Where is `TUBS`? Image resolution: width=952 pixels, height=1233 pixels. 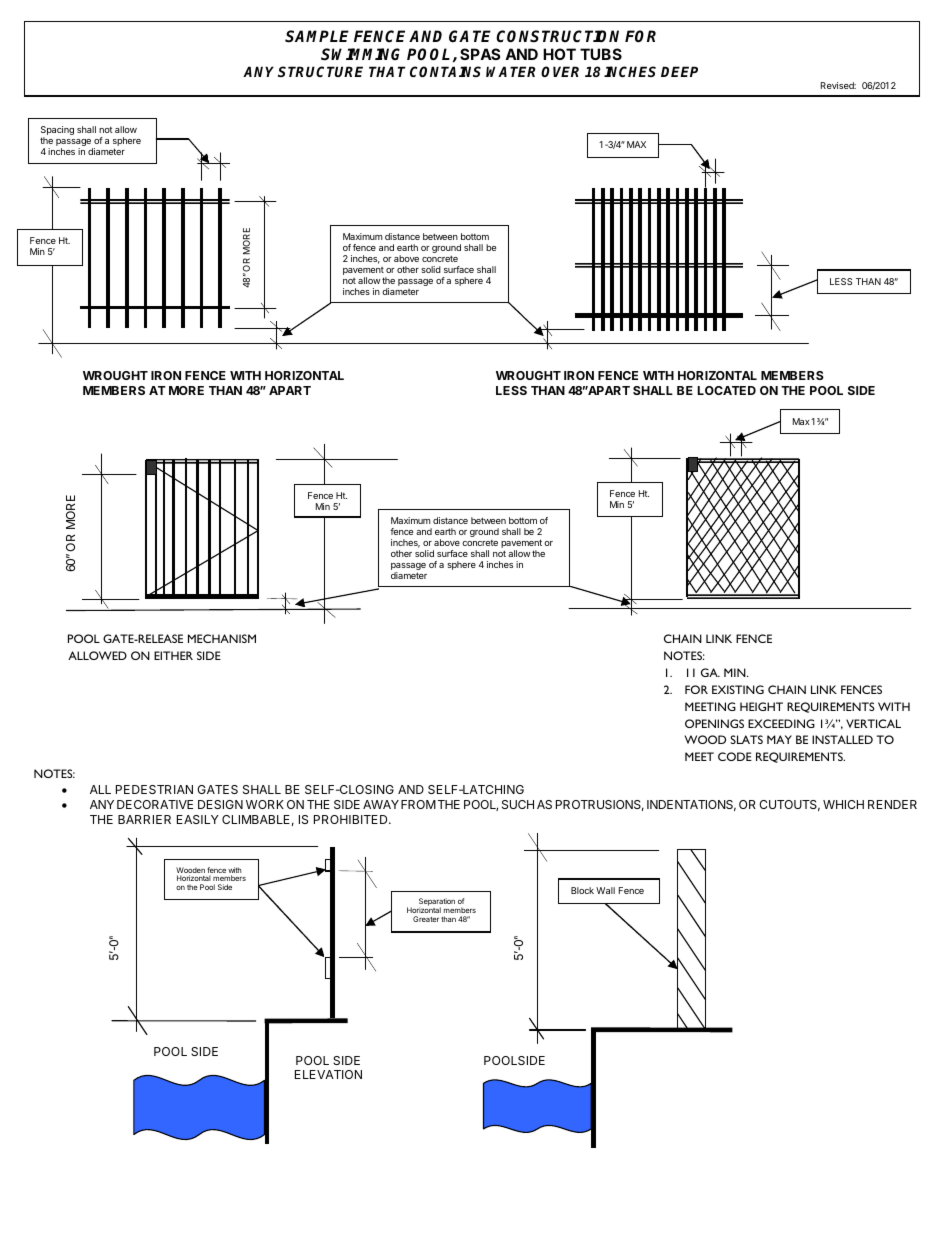 TUBS is located at coordinates (601, 54).
